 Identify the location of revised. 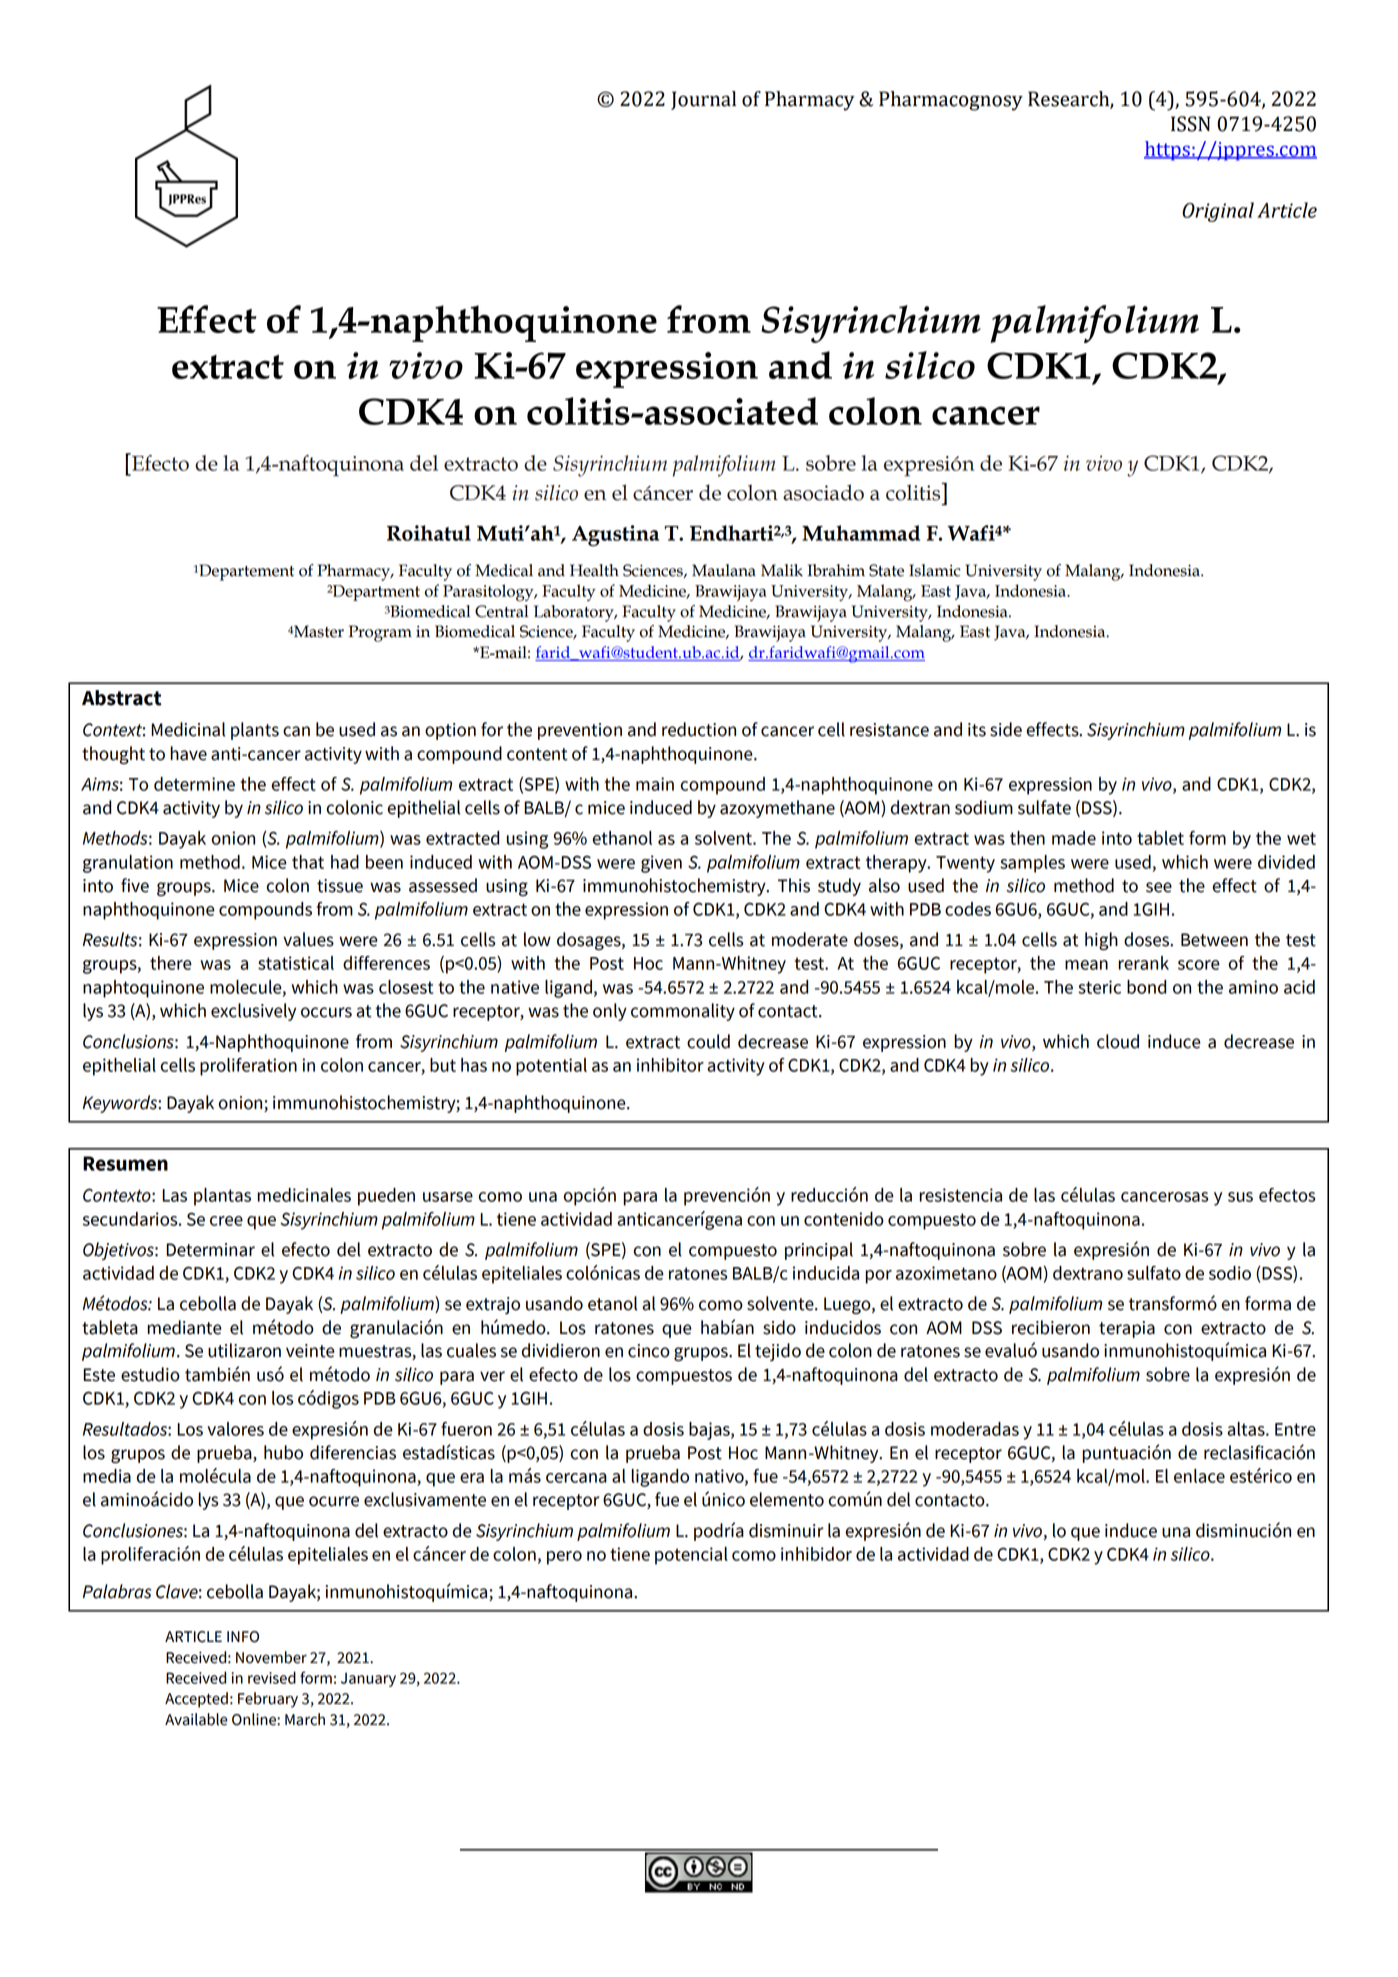
(272, 1677).
